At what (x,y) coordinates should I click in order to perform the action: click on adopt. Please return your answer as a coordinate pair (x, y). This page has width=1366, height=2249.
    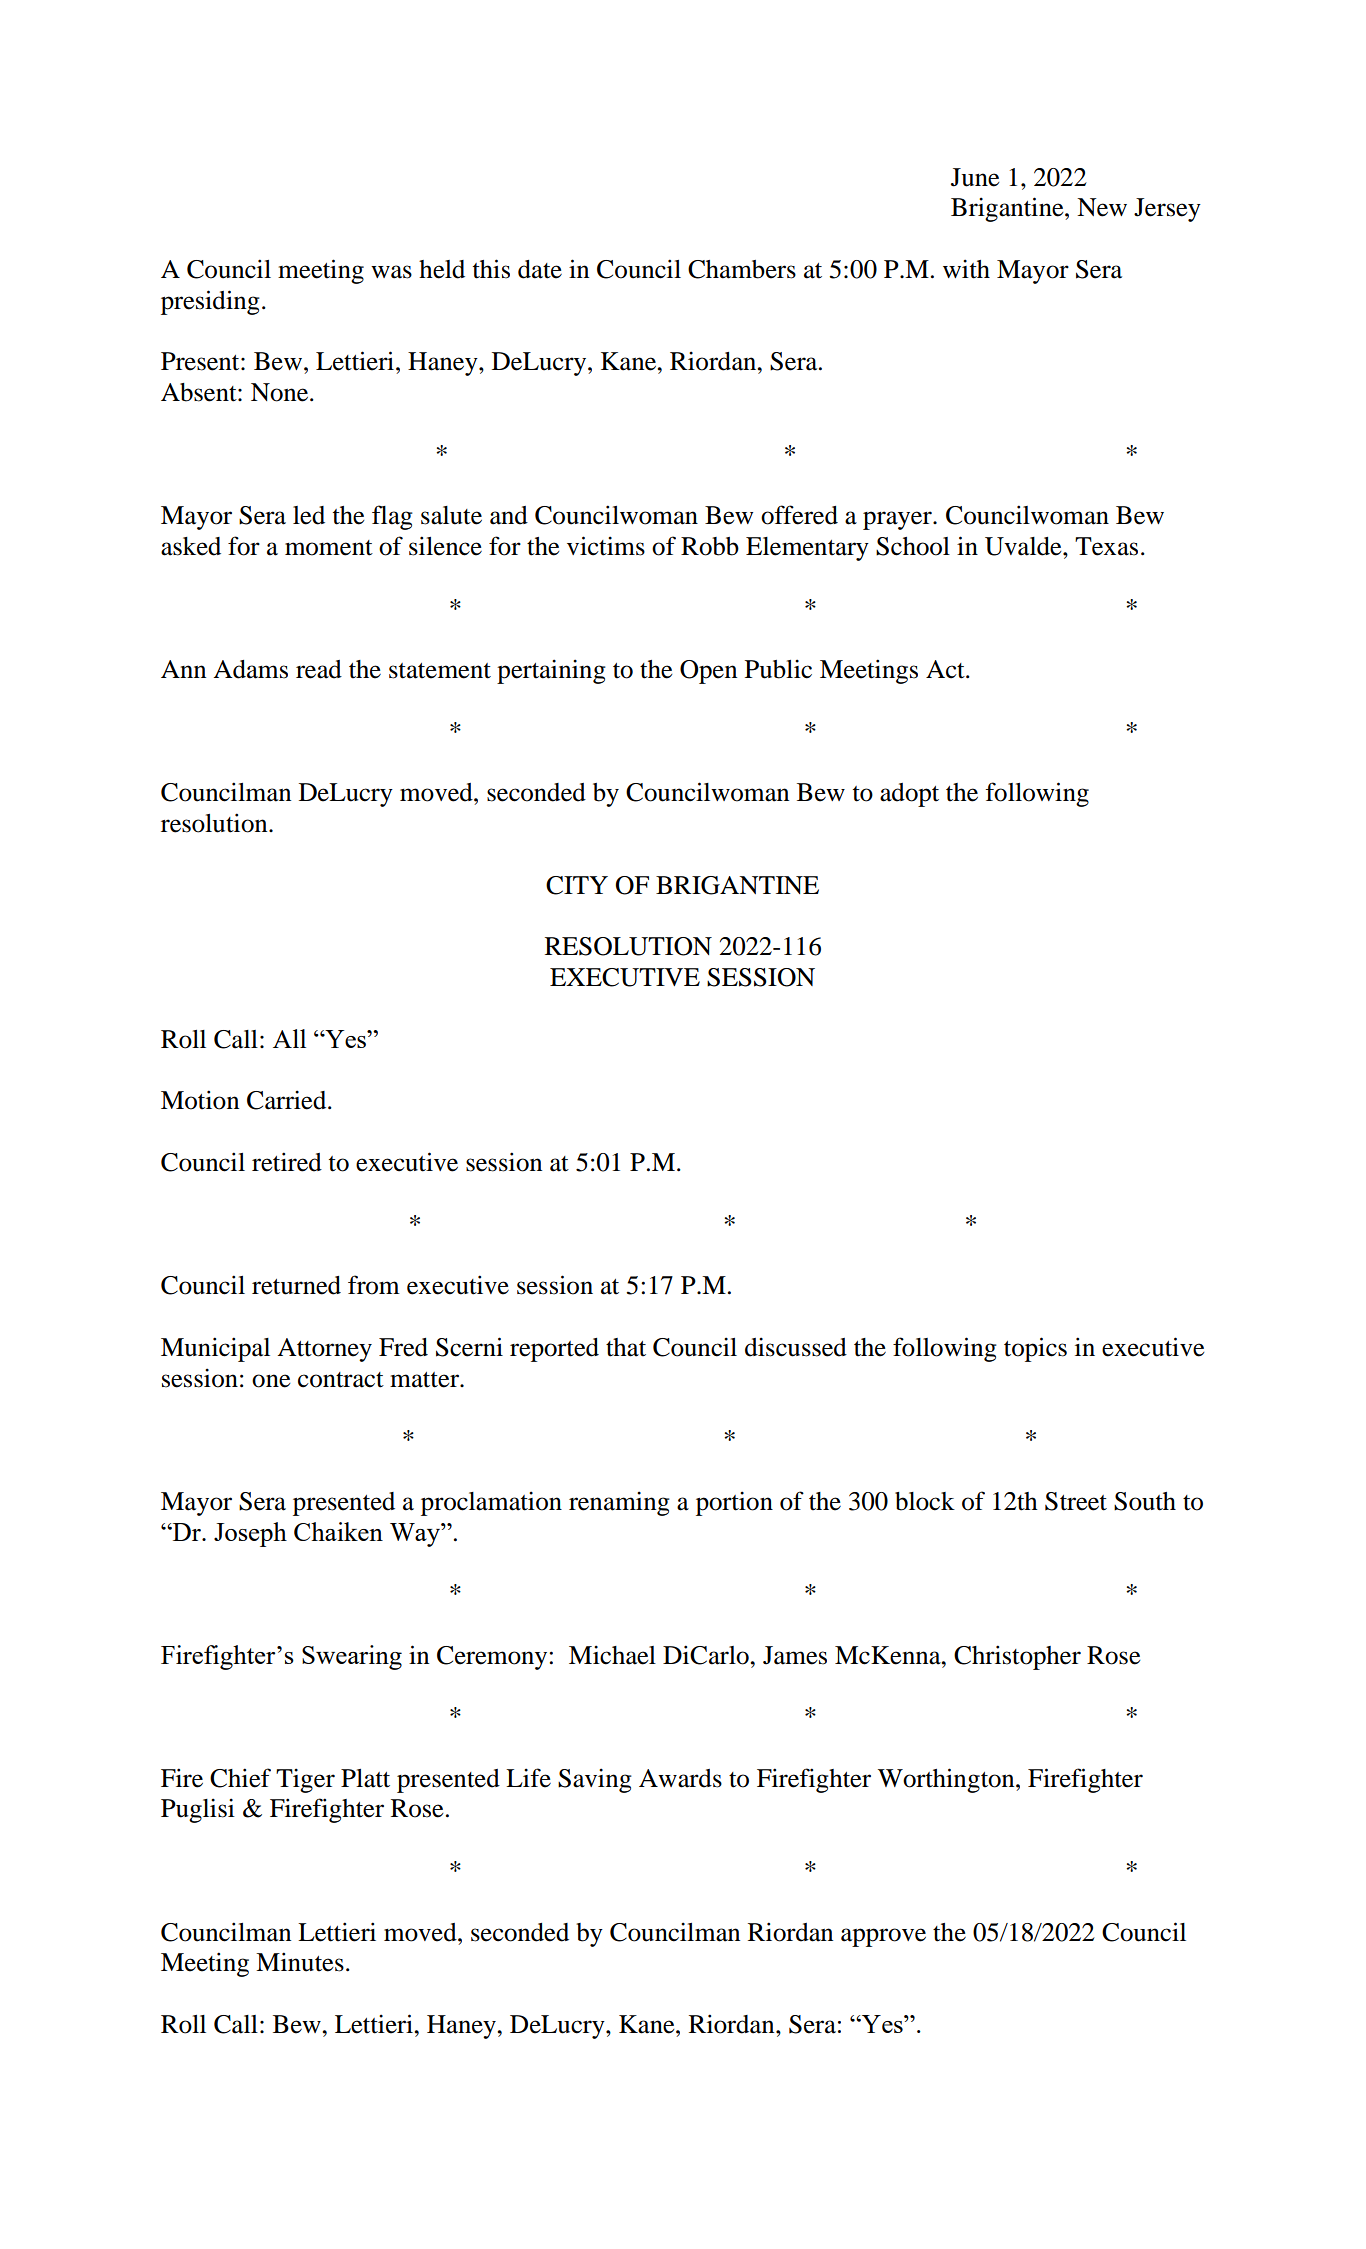
    Looking at the image, I should click on (909, 795).
